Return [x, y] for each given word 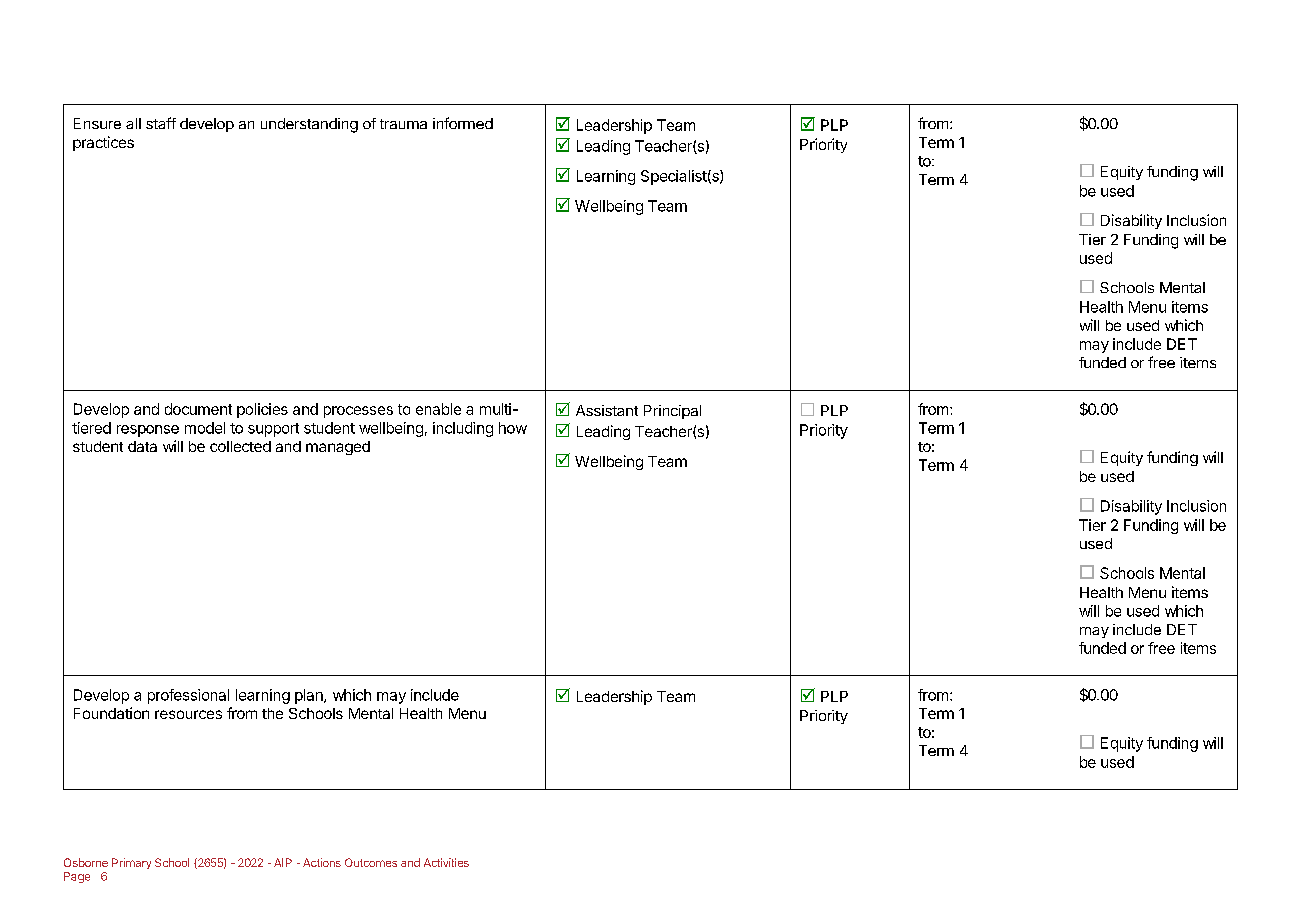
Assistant [607, 410]
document [198, 409]
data [142, 446]
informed [463, 123]
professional [188, 696]
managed [338, 448]
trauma [403, 124]
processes [358, 412]
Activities [446, 862]
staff [161, 123]
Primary [131, 863]
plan [310, 696]
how [513, 428]
